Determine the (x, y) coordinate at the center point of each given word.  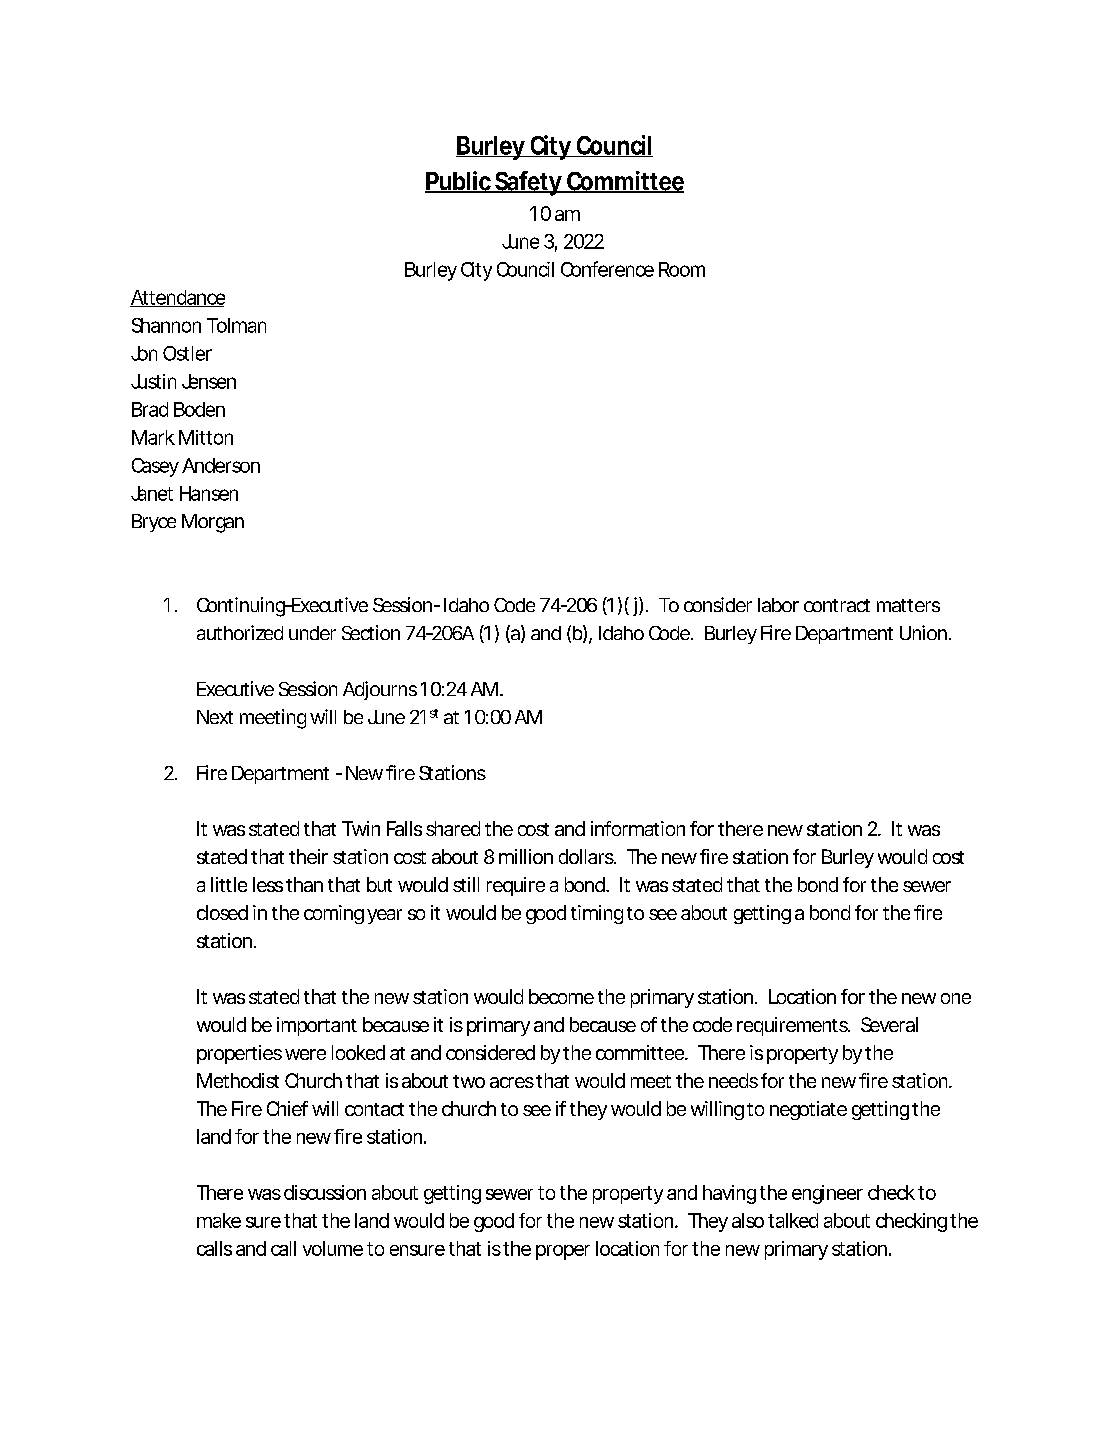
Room (682, 269)
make (219, 1220)
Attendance (177, 298)
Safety (529, 183)
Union (925, 632)
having (729, 1194)
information (638, 828)
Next (215, 717)
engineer (827, 1194)
